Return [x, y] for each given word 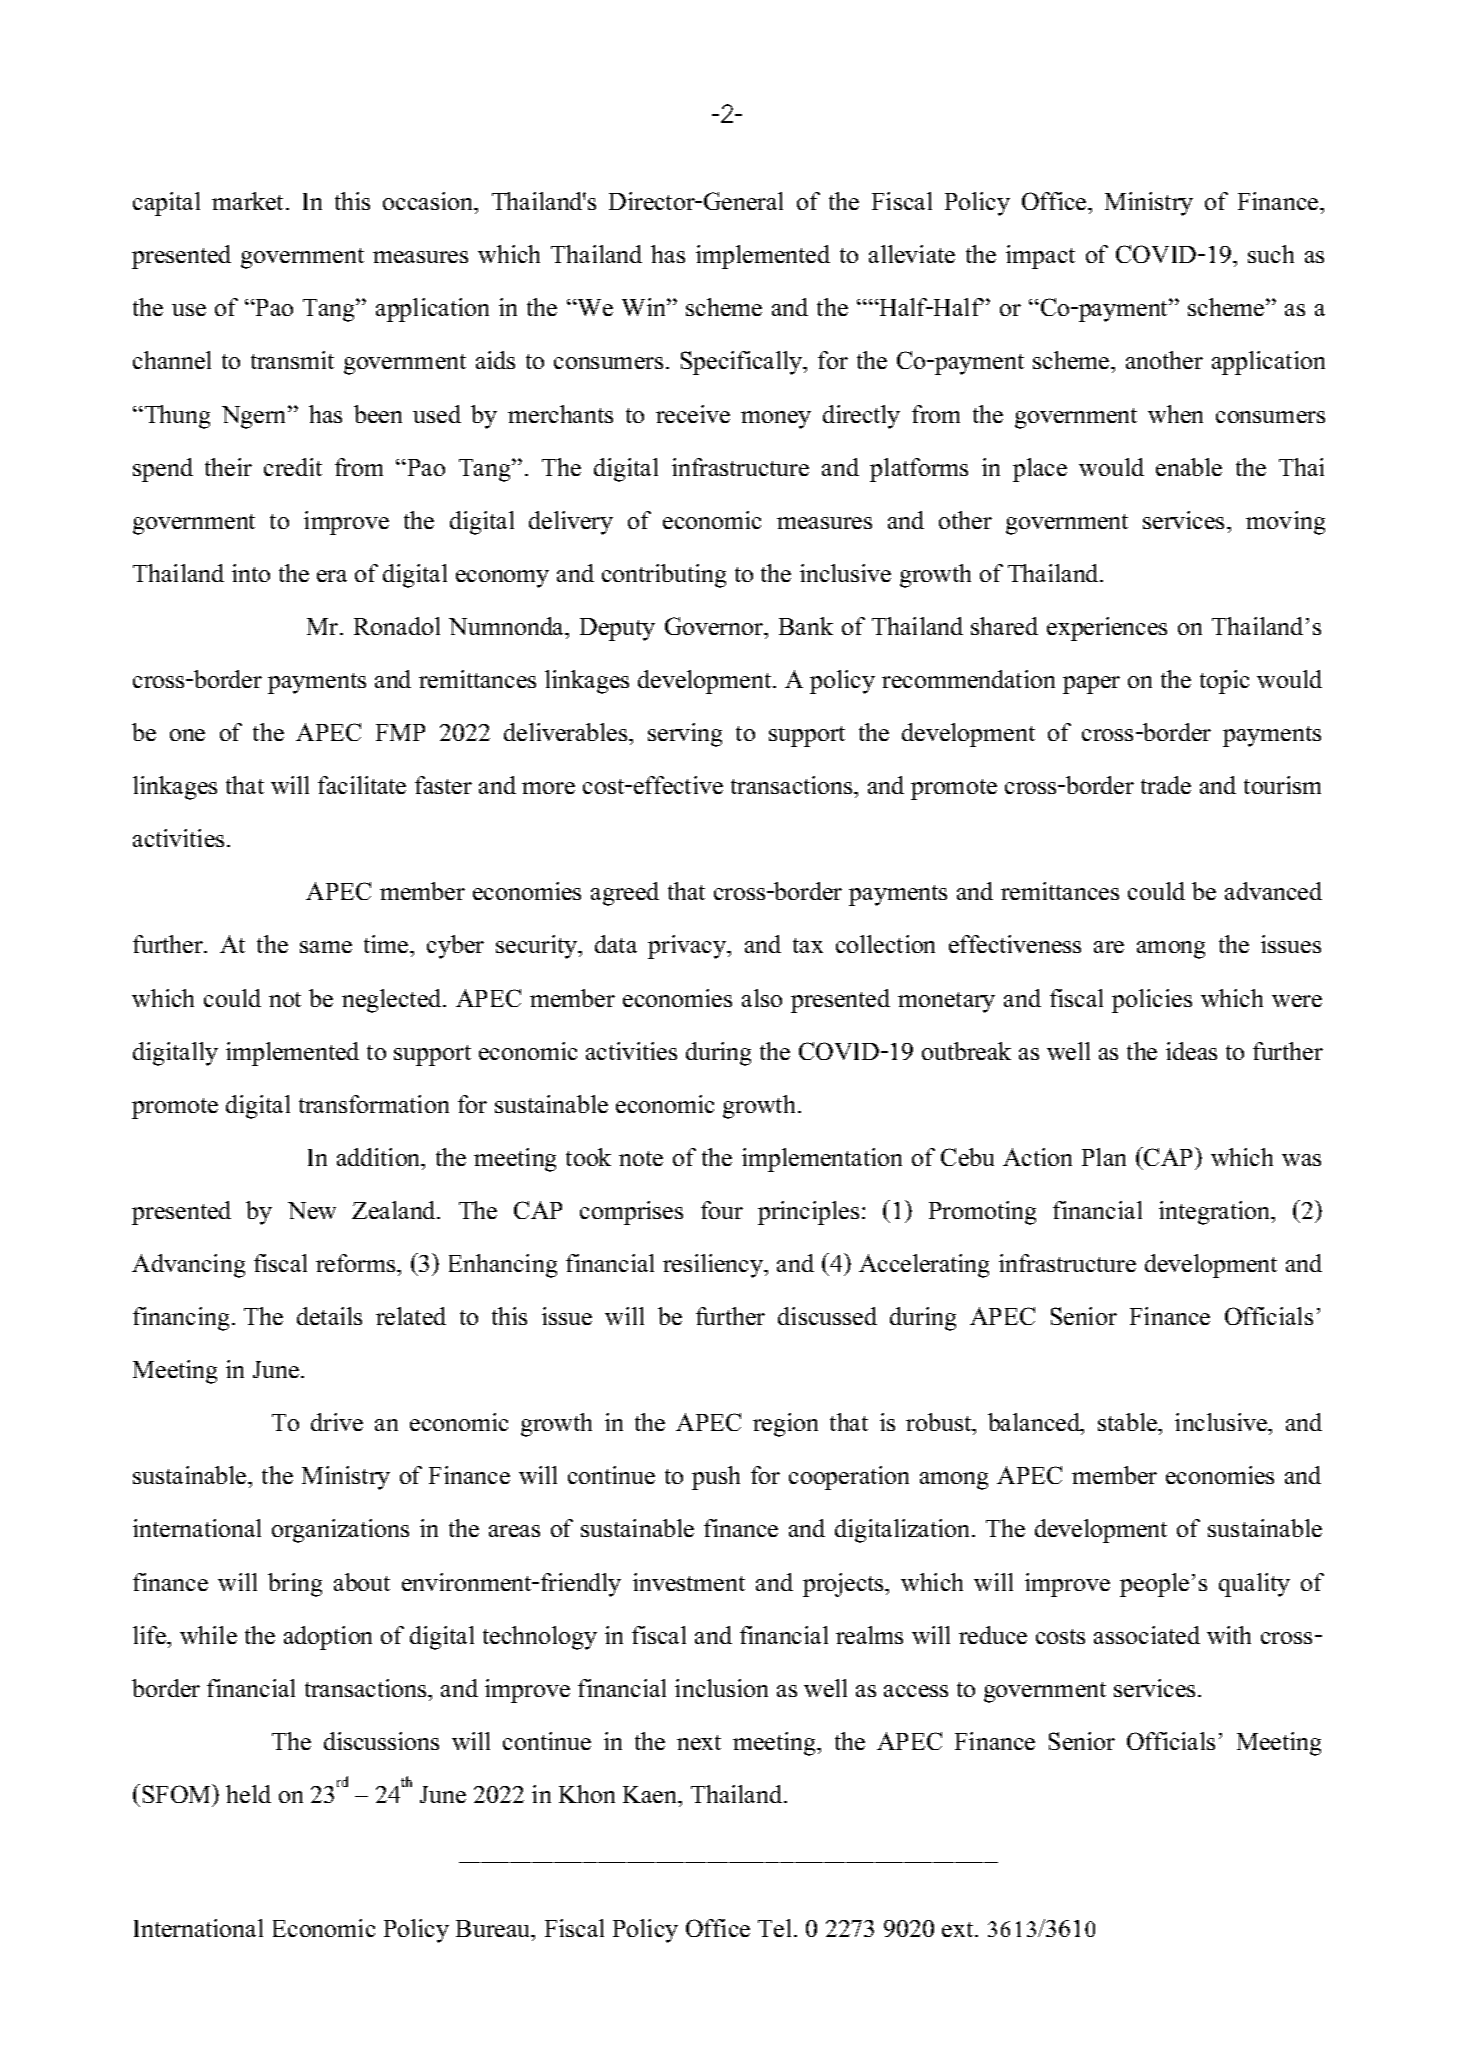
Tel [774, 1928]
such [1271, 254]
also [762, 998]
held [248, 1794]
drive [337, 1422]
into [251, 573]
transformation [374, 1104]
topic [1224, 682]
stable [1129, 1424]
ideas [1191, 1051]
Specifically [743, 363]
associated [1147, 1635]
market [249, 201]
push [716, 1478]
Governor [715, 626]
